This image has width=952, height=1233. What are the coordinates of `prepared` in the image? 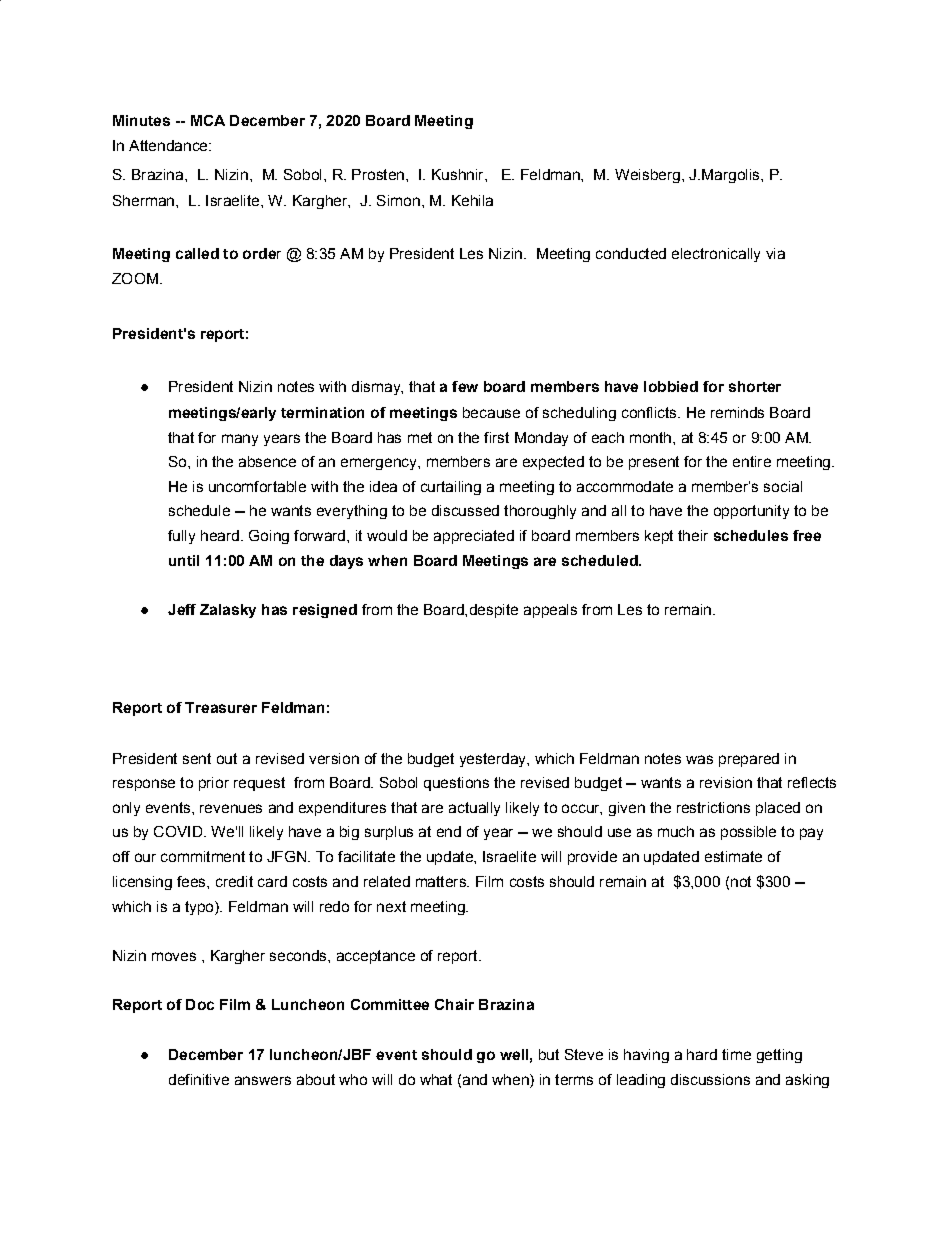 It's located at (749, 760).
